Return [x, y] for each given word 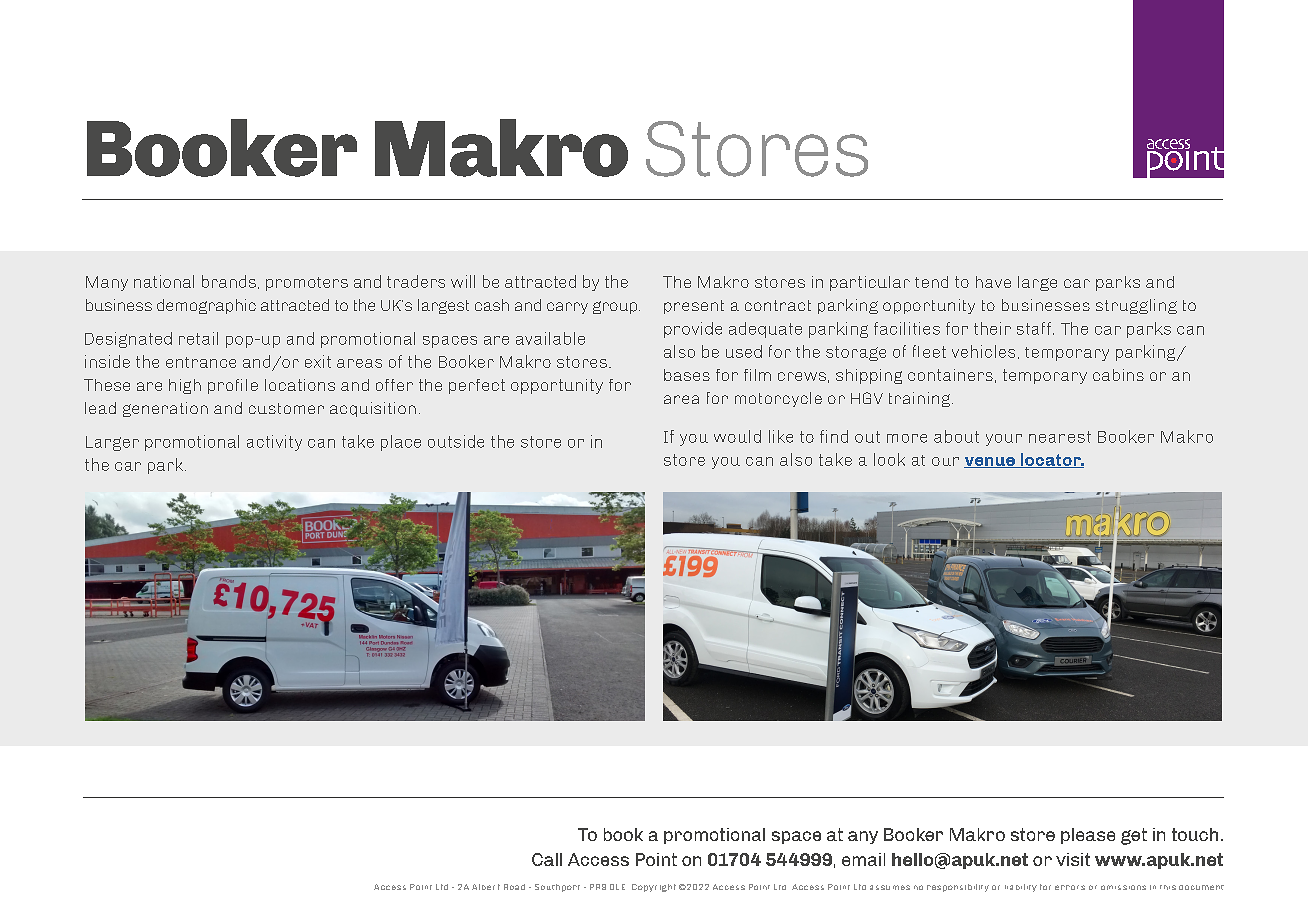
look [889, 459]
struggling [1136, 306]
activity [274, 443]
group [616, 307]
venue [990, 462]
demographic [206, 306]
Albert [486, 887]
